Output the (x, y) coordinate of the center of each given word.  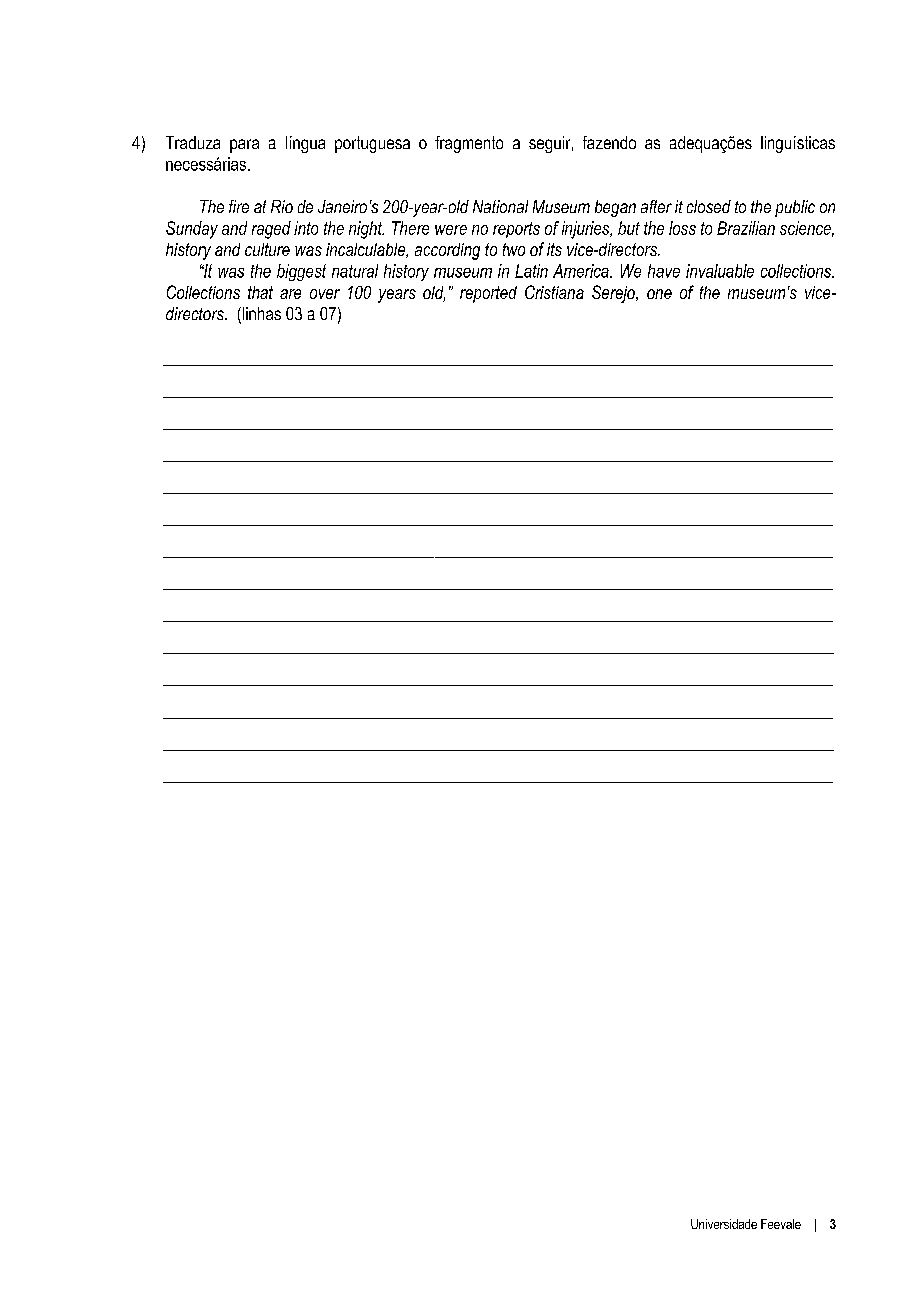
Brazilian (746, 228)
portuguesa (372, 144)
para (244, 146)
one (659, 294)
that (260, 292)
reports (516, 230)
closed (709, 206)
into (306, 228)
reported (488, 294)
